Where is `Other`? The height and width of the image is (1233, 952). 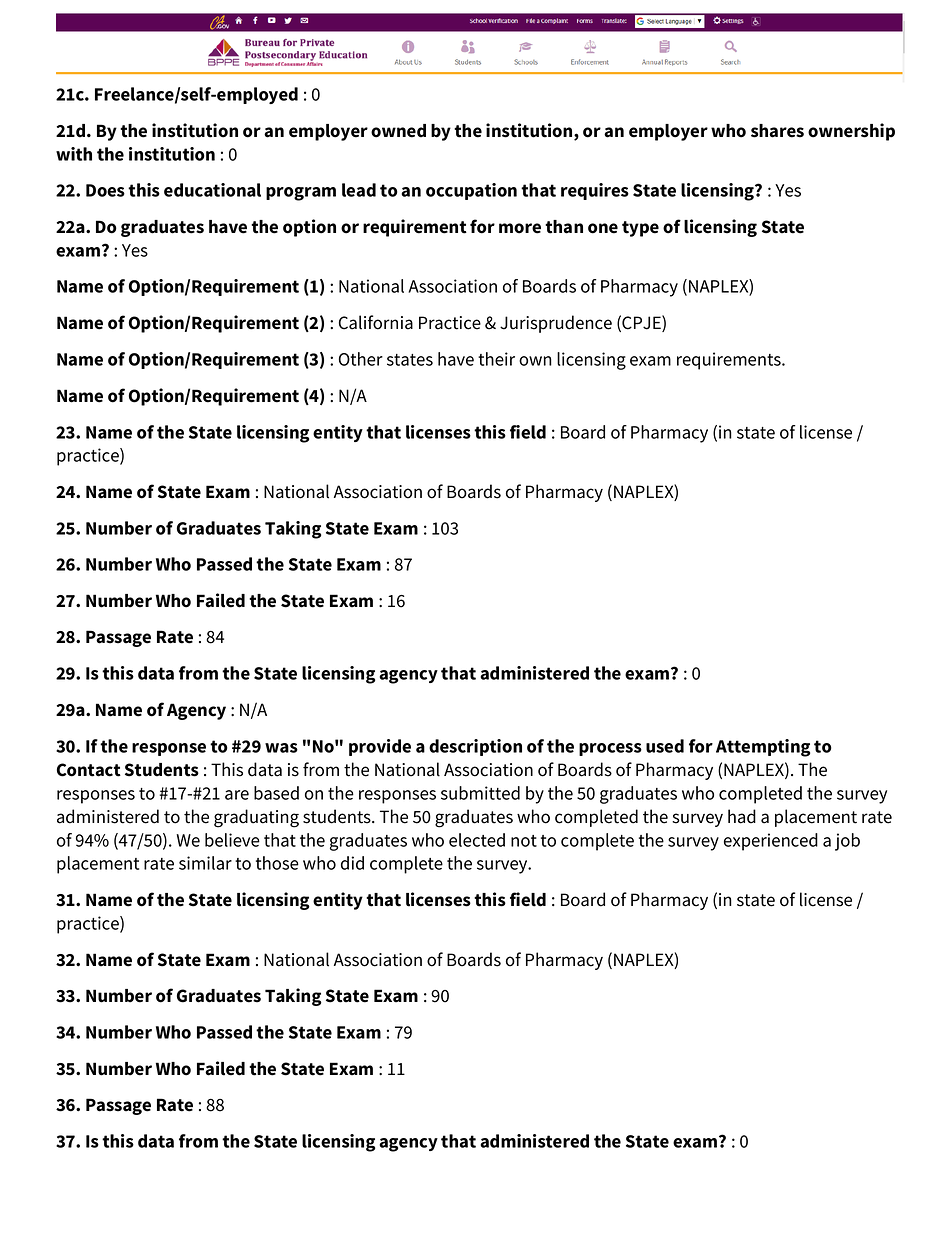
Other is located at coordinates (361, 359).
